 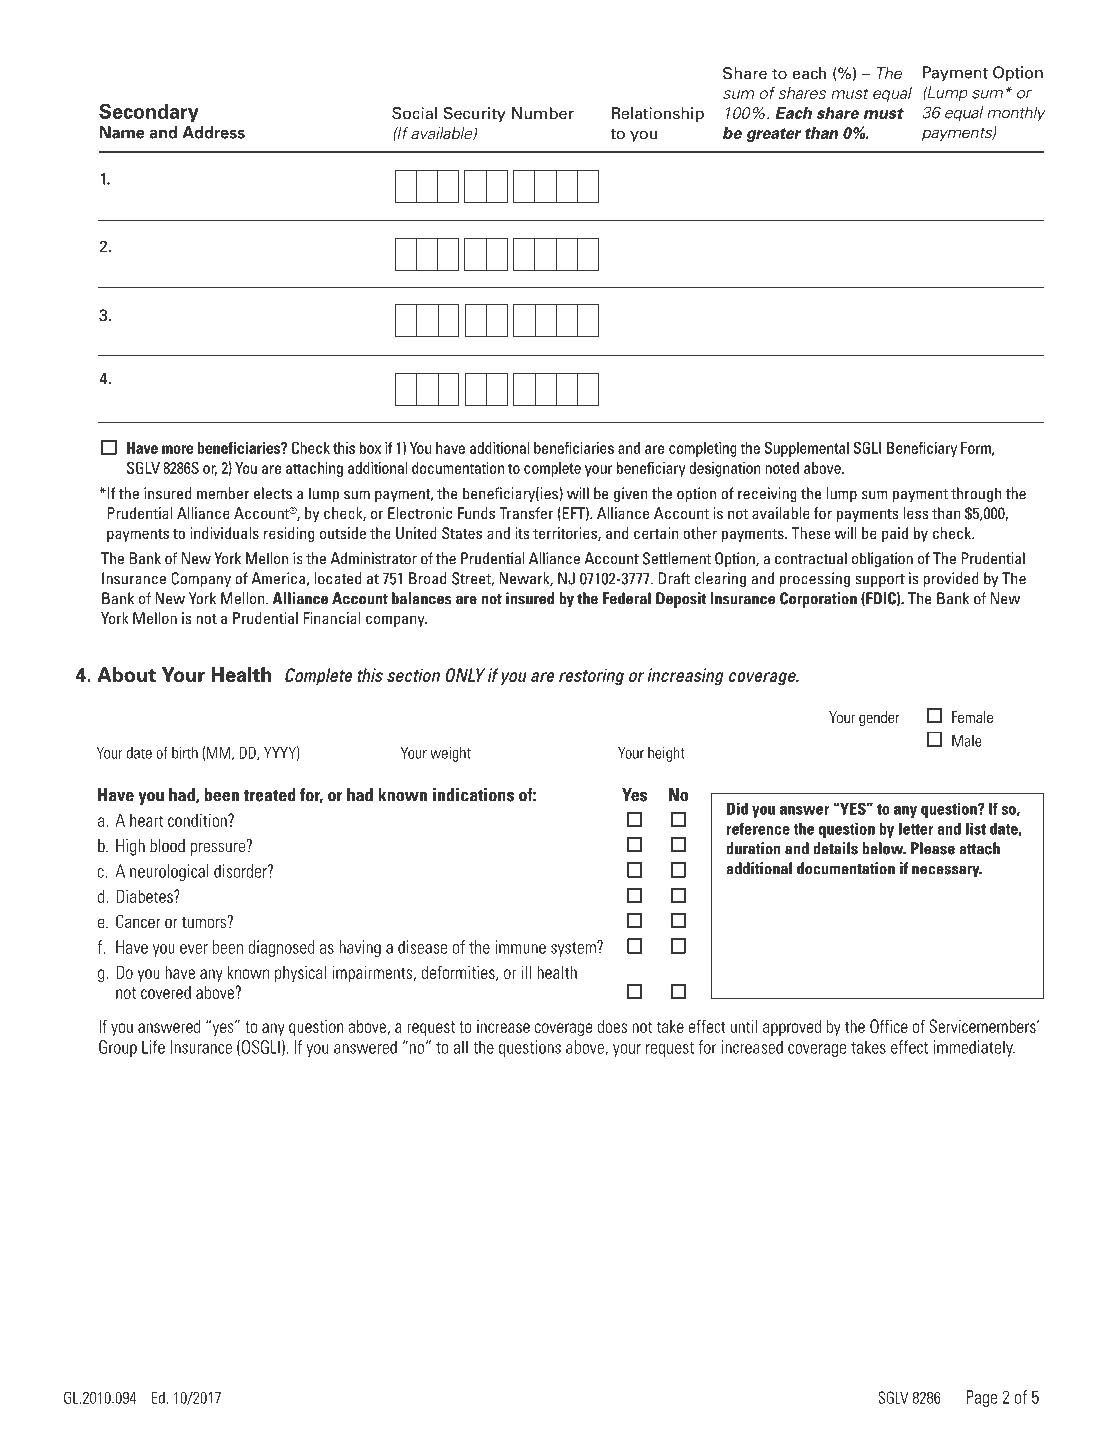 What do you see at coordinates (947, 872) in the screenshot?
I see `necessary` at bounding box center [947, 872].
